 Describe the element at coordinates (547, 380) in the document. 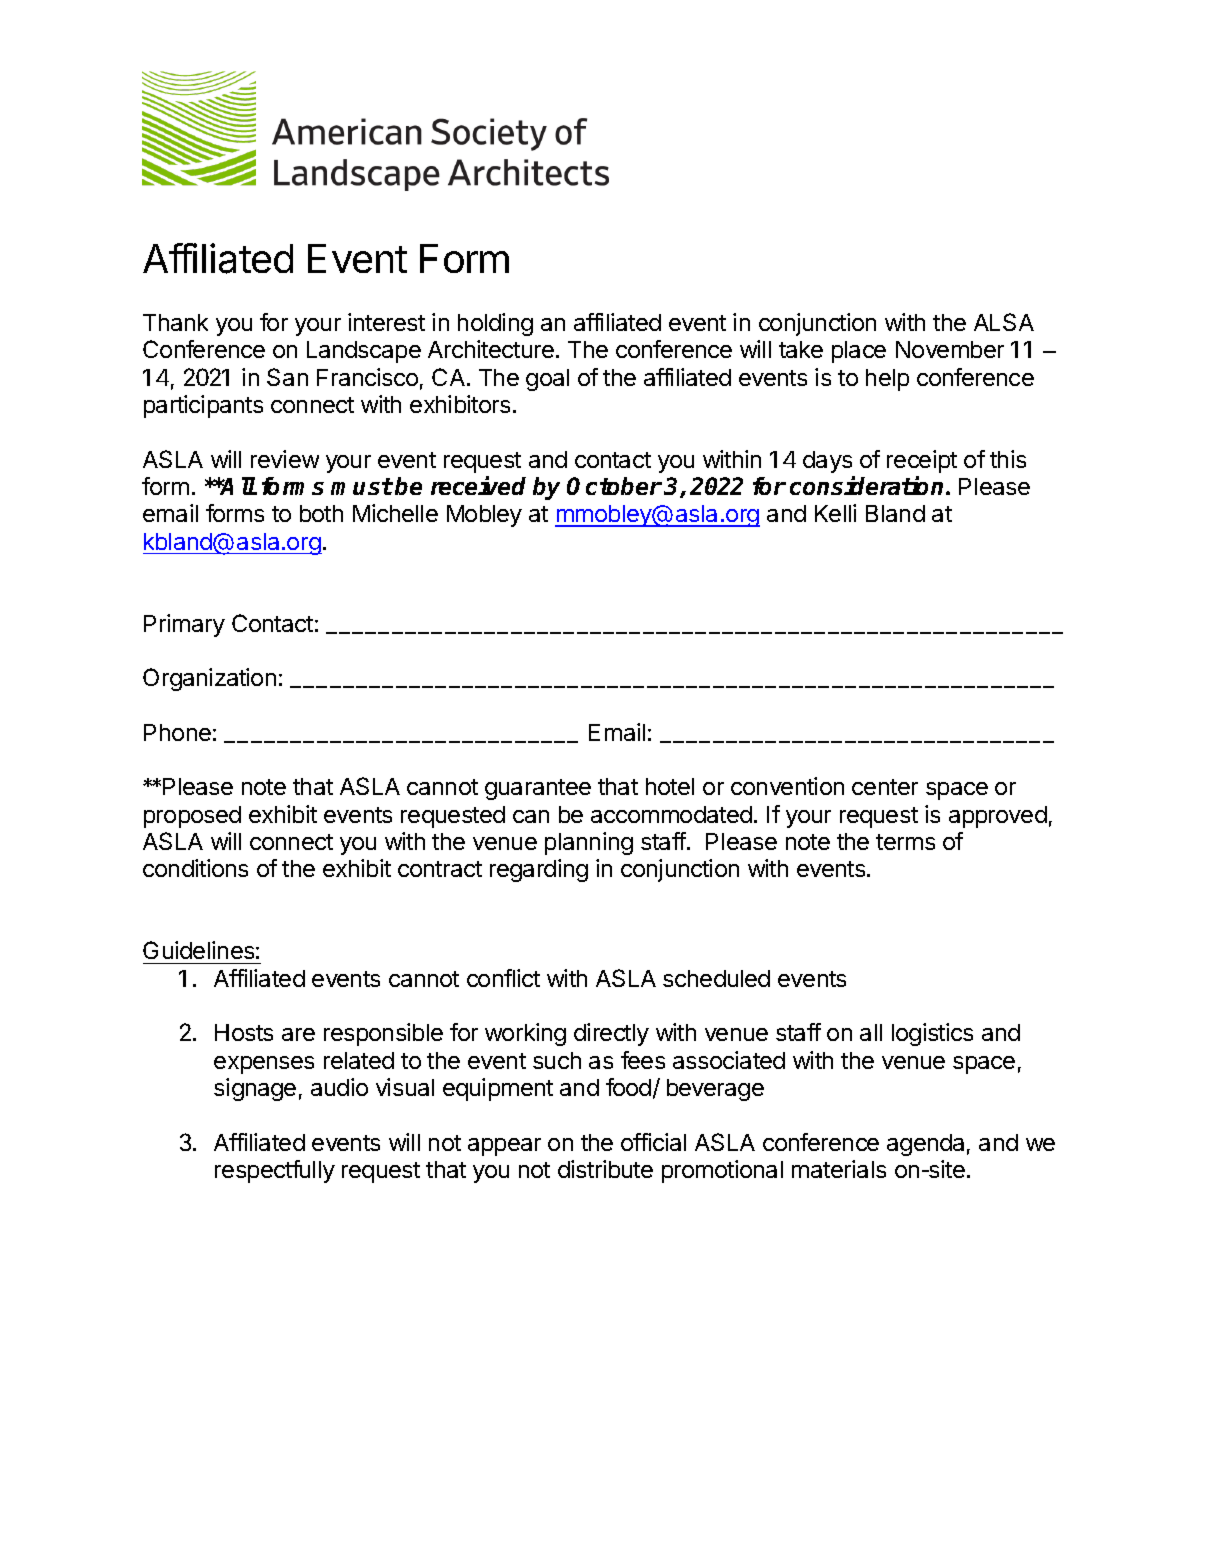

I see `goal` at that location.
